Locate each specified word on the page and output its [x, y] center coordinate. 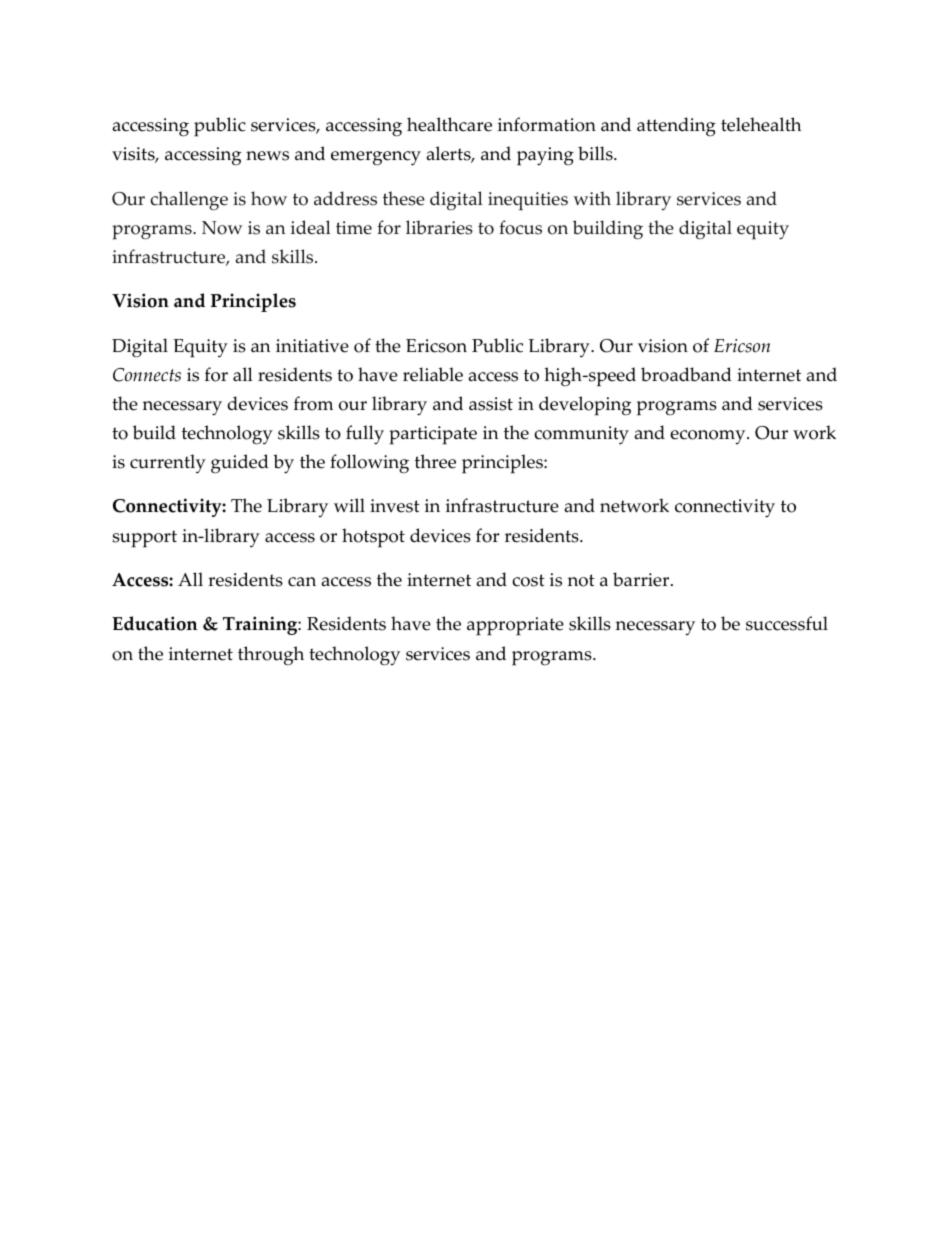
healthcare [449, 124]
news [267, 156]
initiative [312, 346]
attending [676, 126]
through [271, 656]
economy [709, 437]
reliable [433, 374]
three [435, 461]
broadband [686, 374]
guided [240, 463]
